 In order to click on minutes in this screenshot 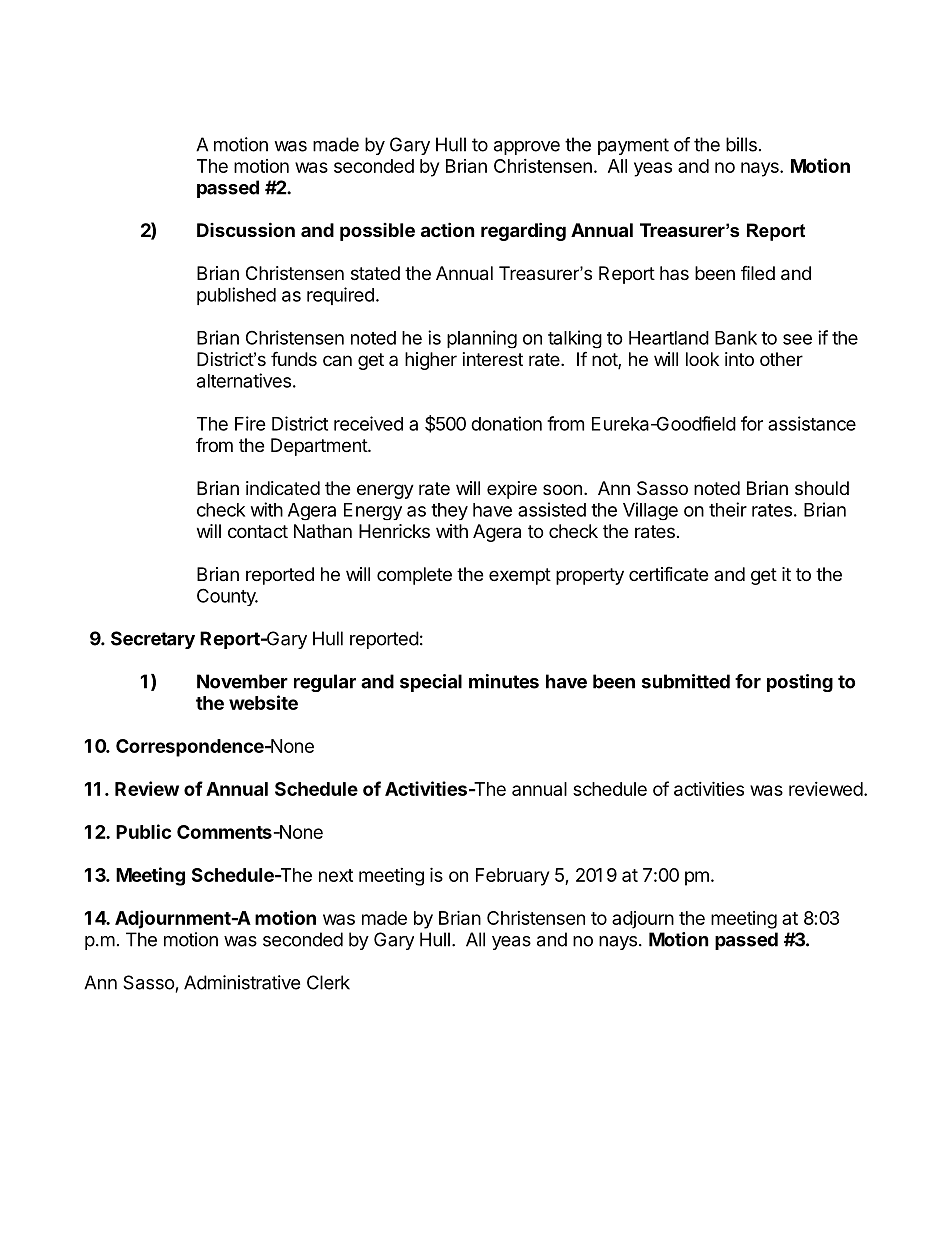, I will do `click(504, 681)`.
